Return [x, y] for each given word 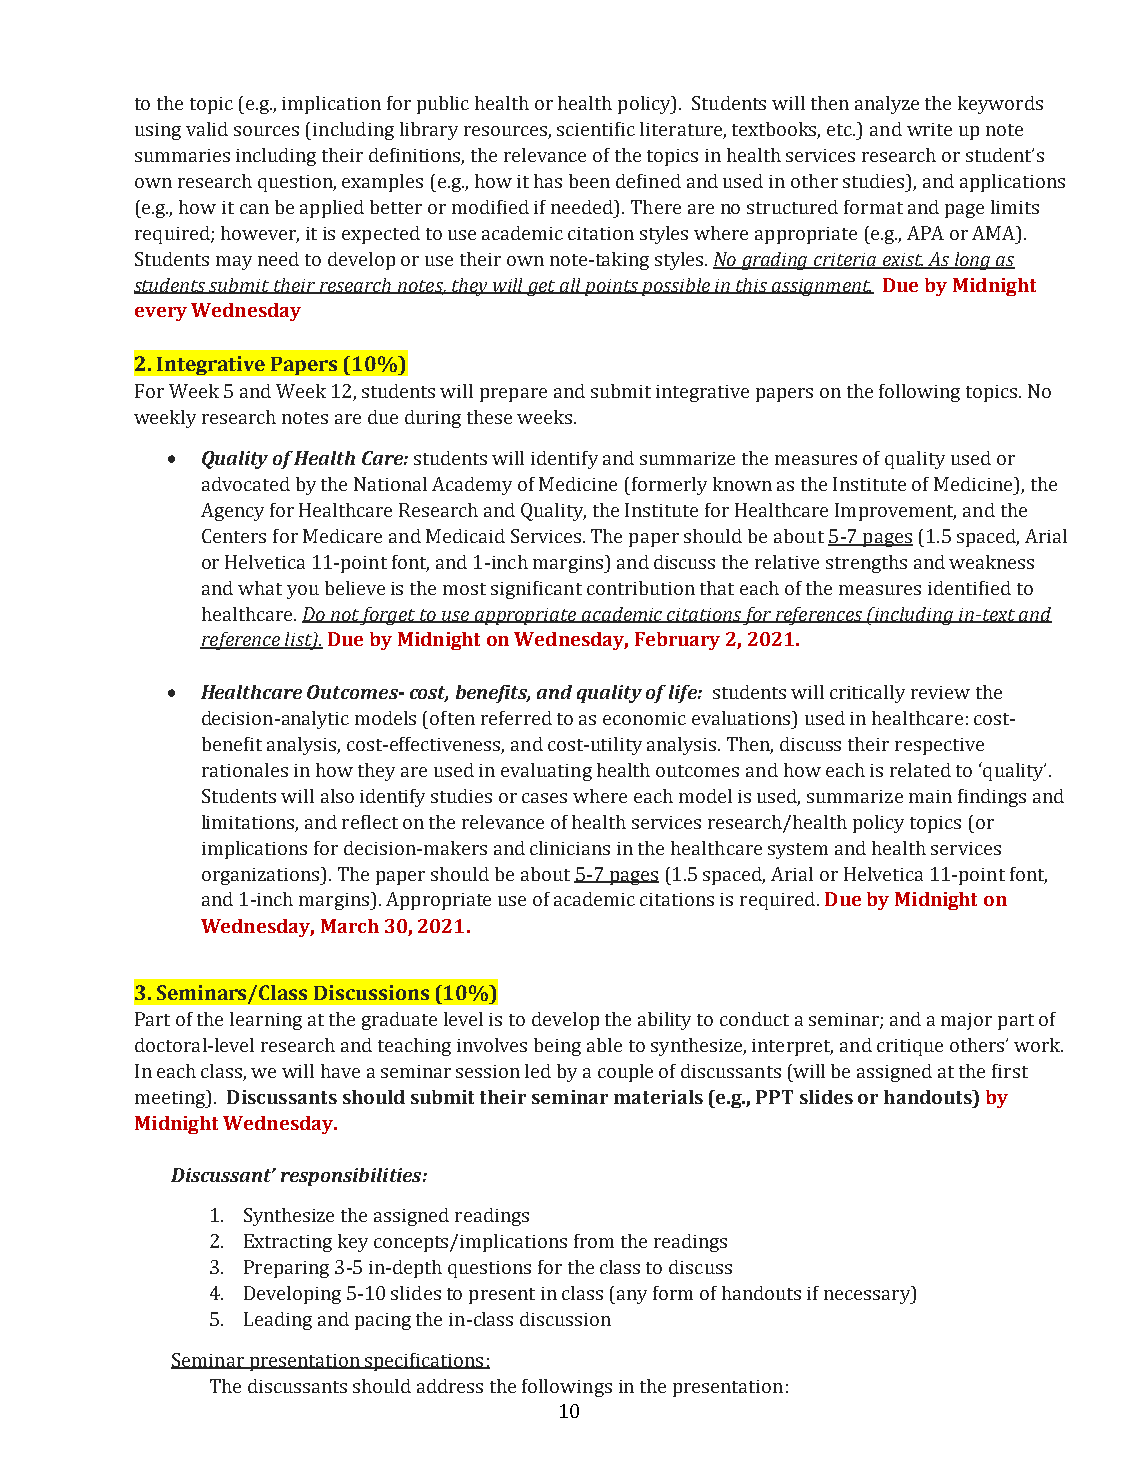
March [350, 926]
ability [664, 1021]
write [929, 129]
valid [207, 129]
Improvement [895, 512]
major [966, 1021]
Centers [234, 536]
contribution [641, 588]
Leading [278, 1321]
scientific [596, 129]
